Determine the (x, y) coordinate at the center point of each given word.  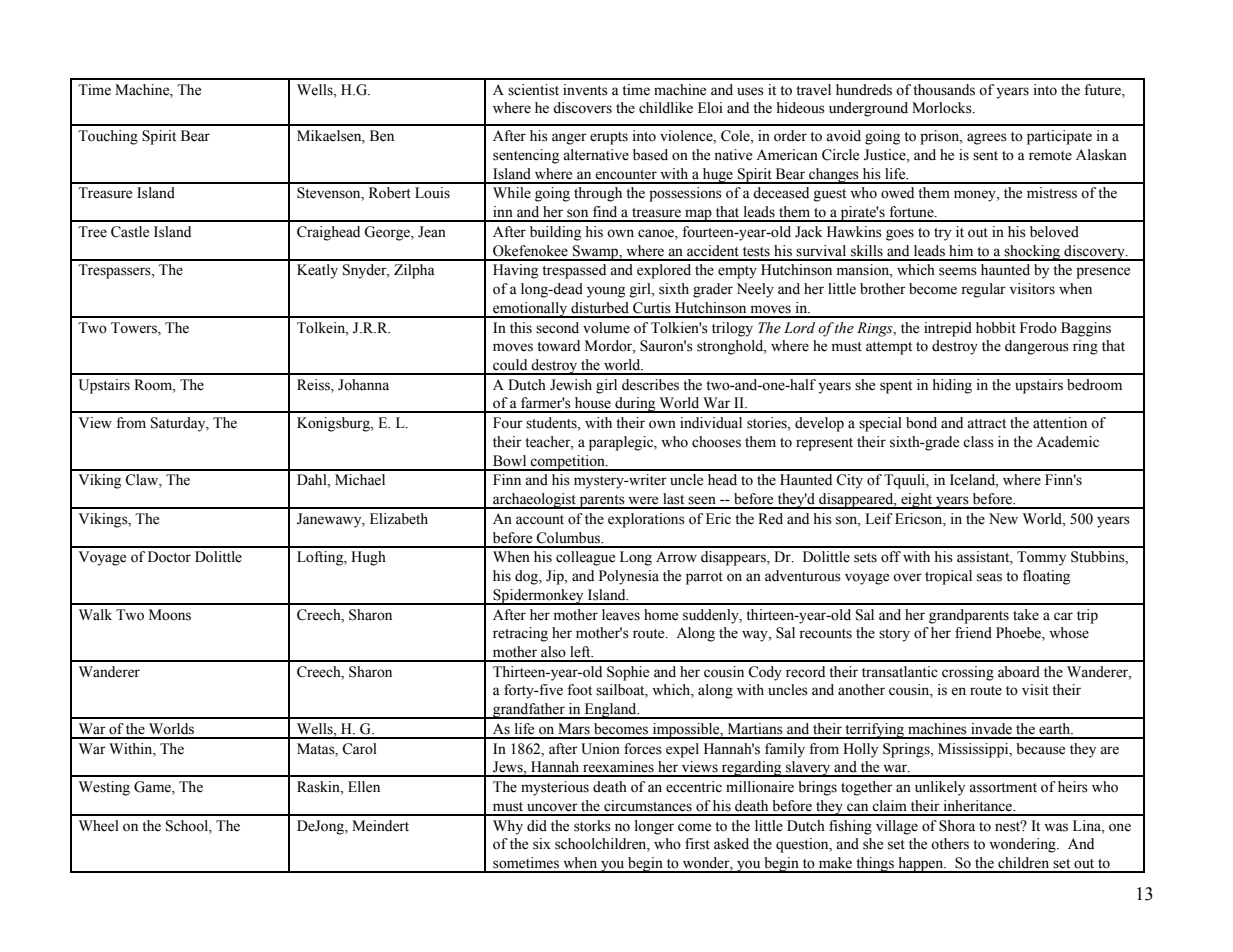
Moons (170, 615)
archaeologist (534, 501)
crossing (968, 673)
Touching (108, 137)
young (606, 292)
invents (585, 90)
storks (592, 826)
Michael (360, 480)
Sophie (628, 673)
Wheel (99, 826)
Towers (135, 328)
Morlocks (943, 108)
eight (917, 501)
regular (983, 290)
